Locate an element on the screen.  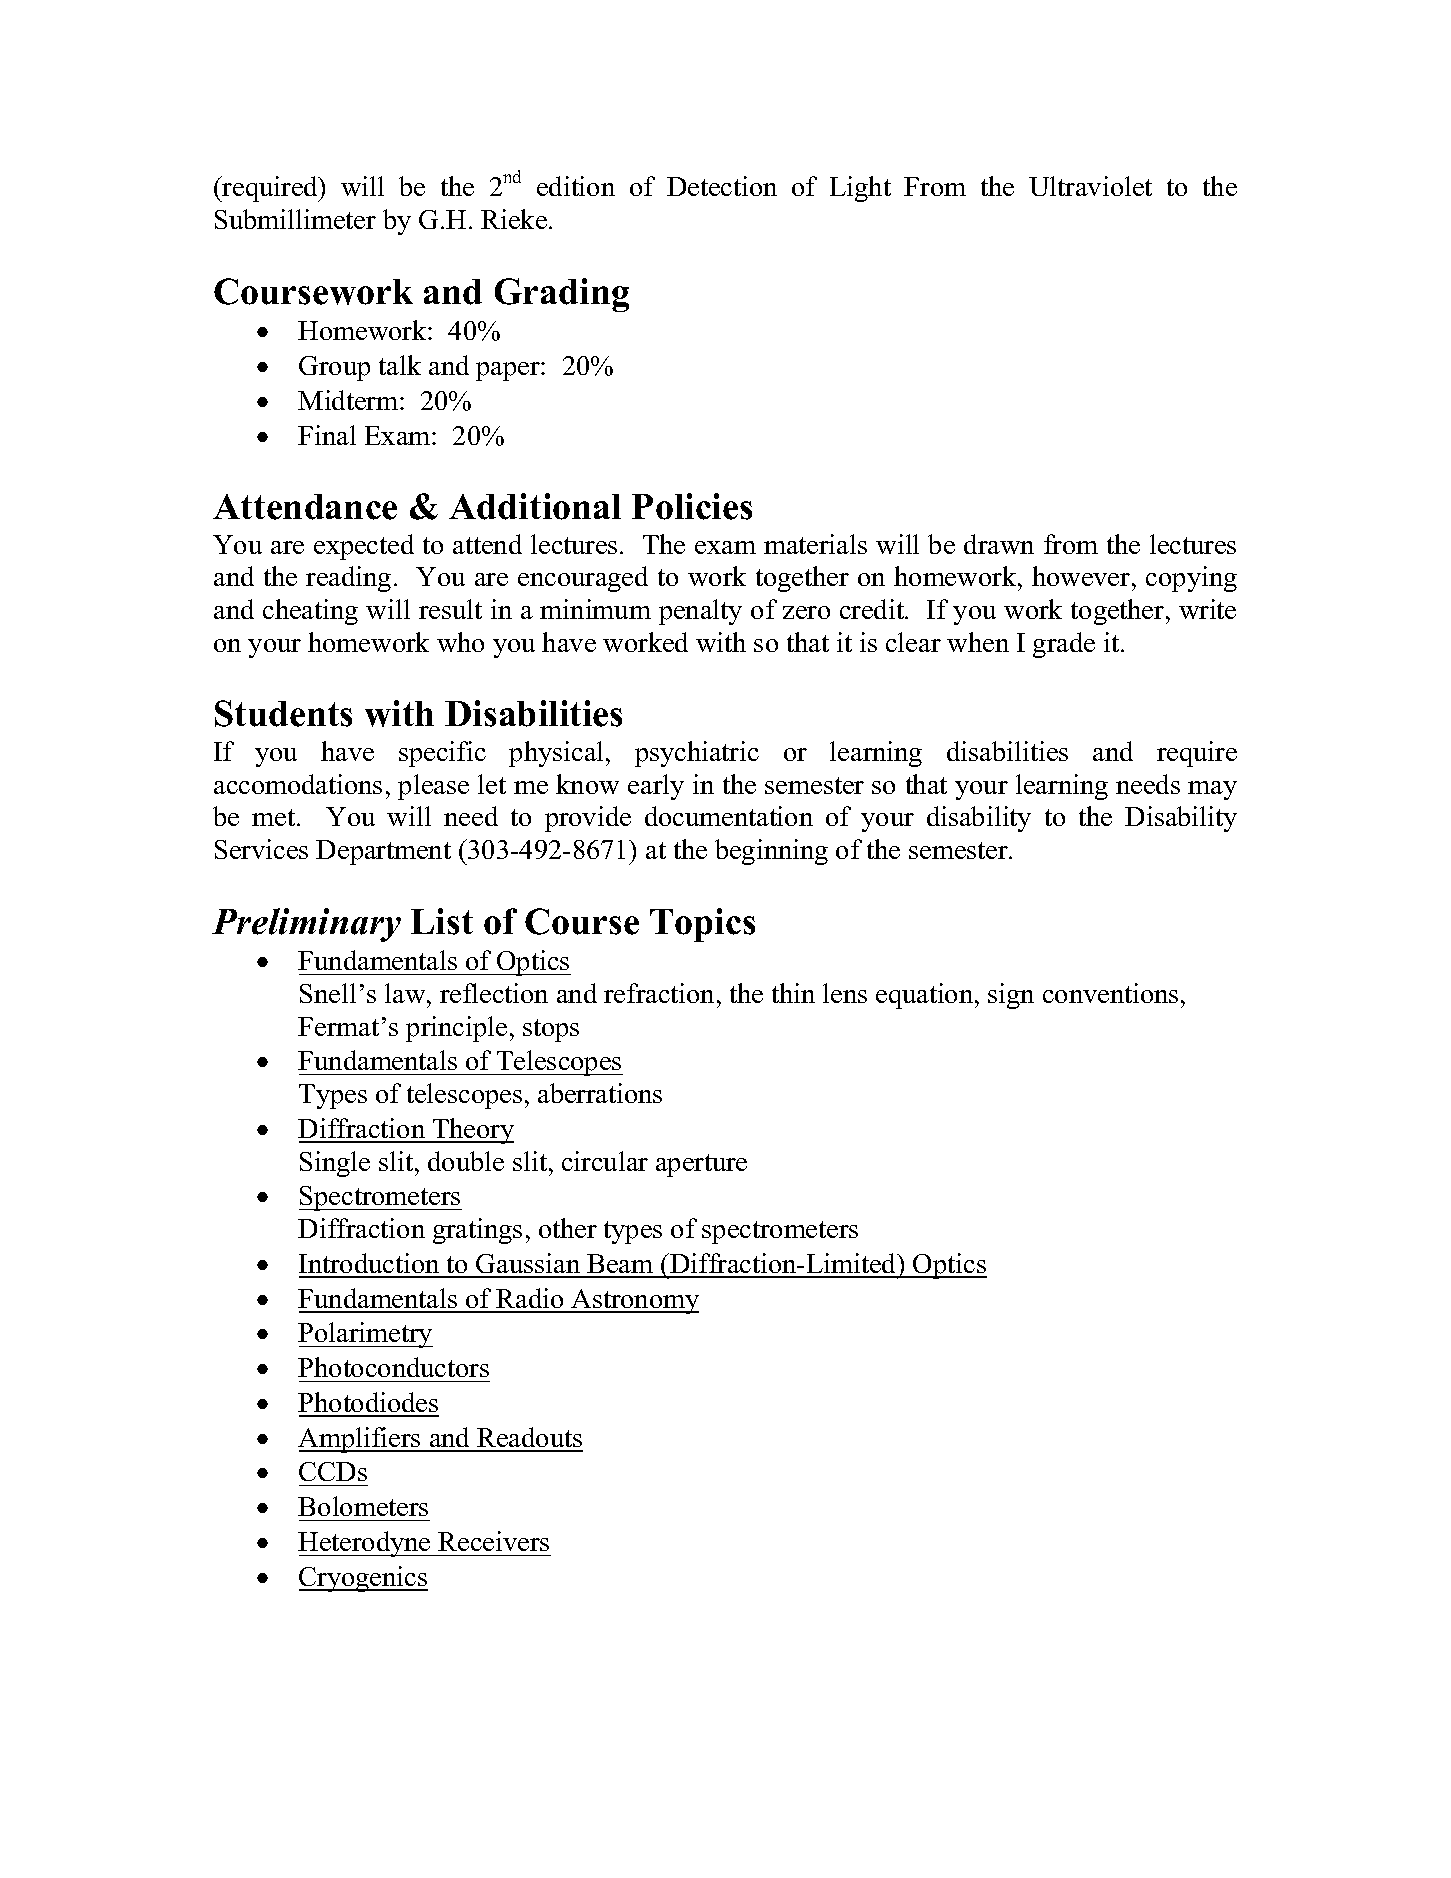
conventions is located at coordinates (1110, 993).
